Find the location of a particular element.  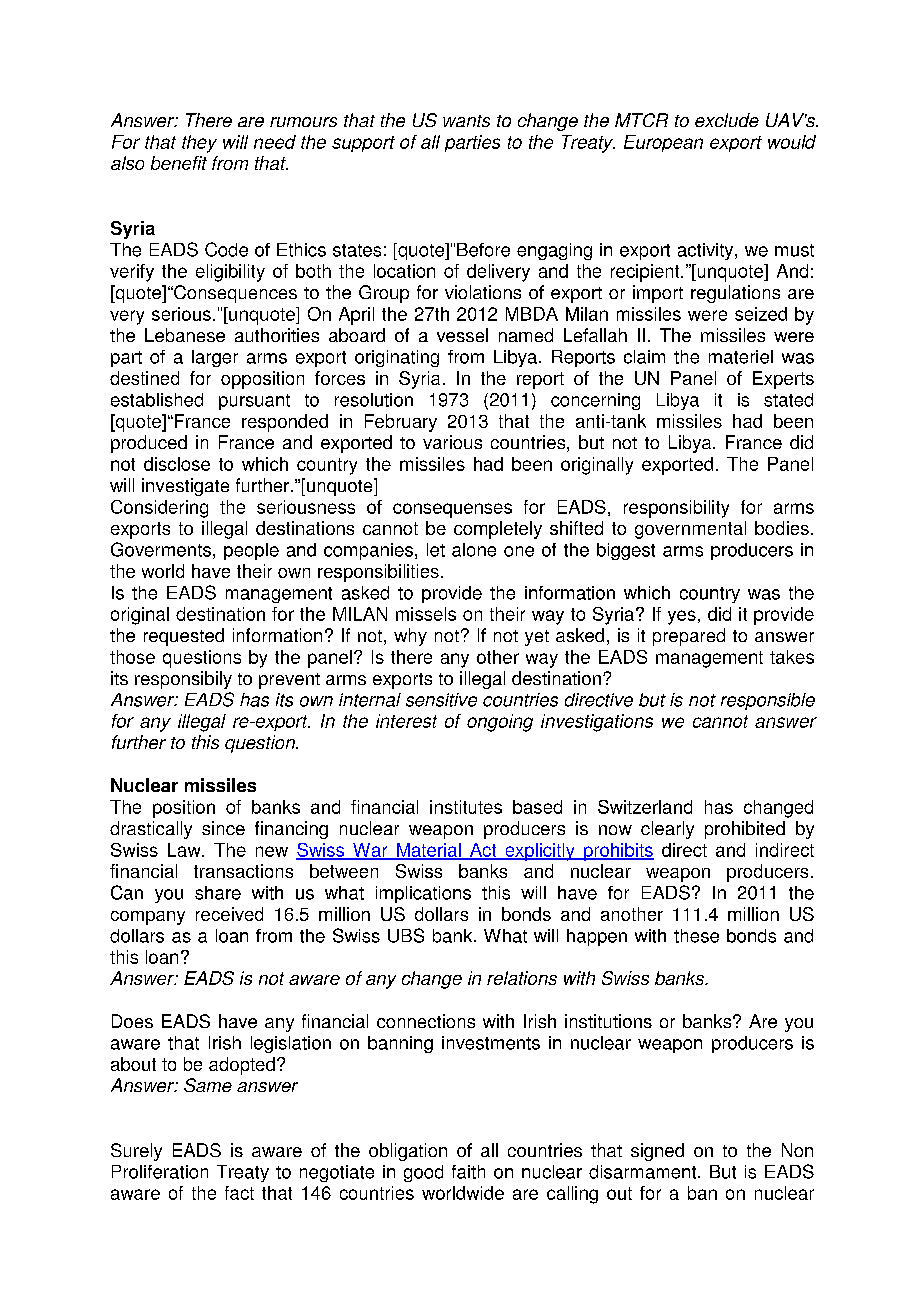

investigate is located at coordinates (185, 487).
